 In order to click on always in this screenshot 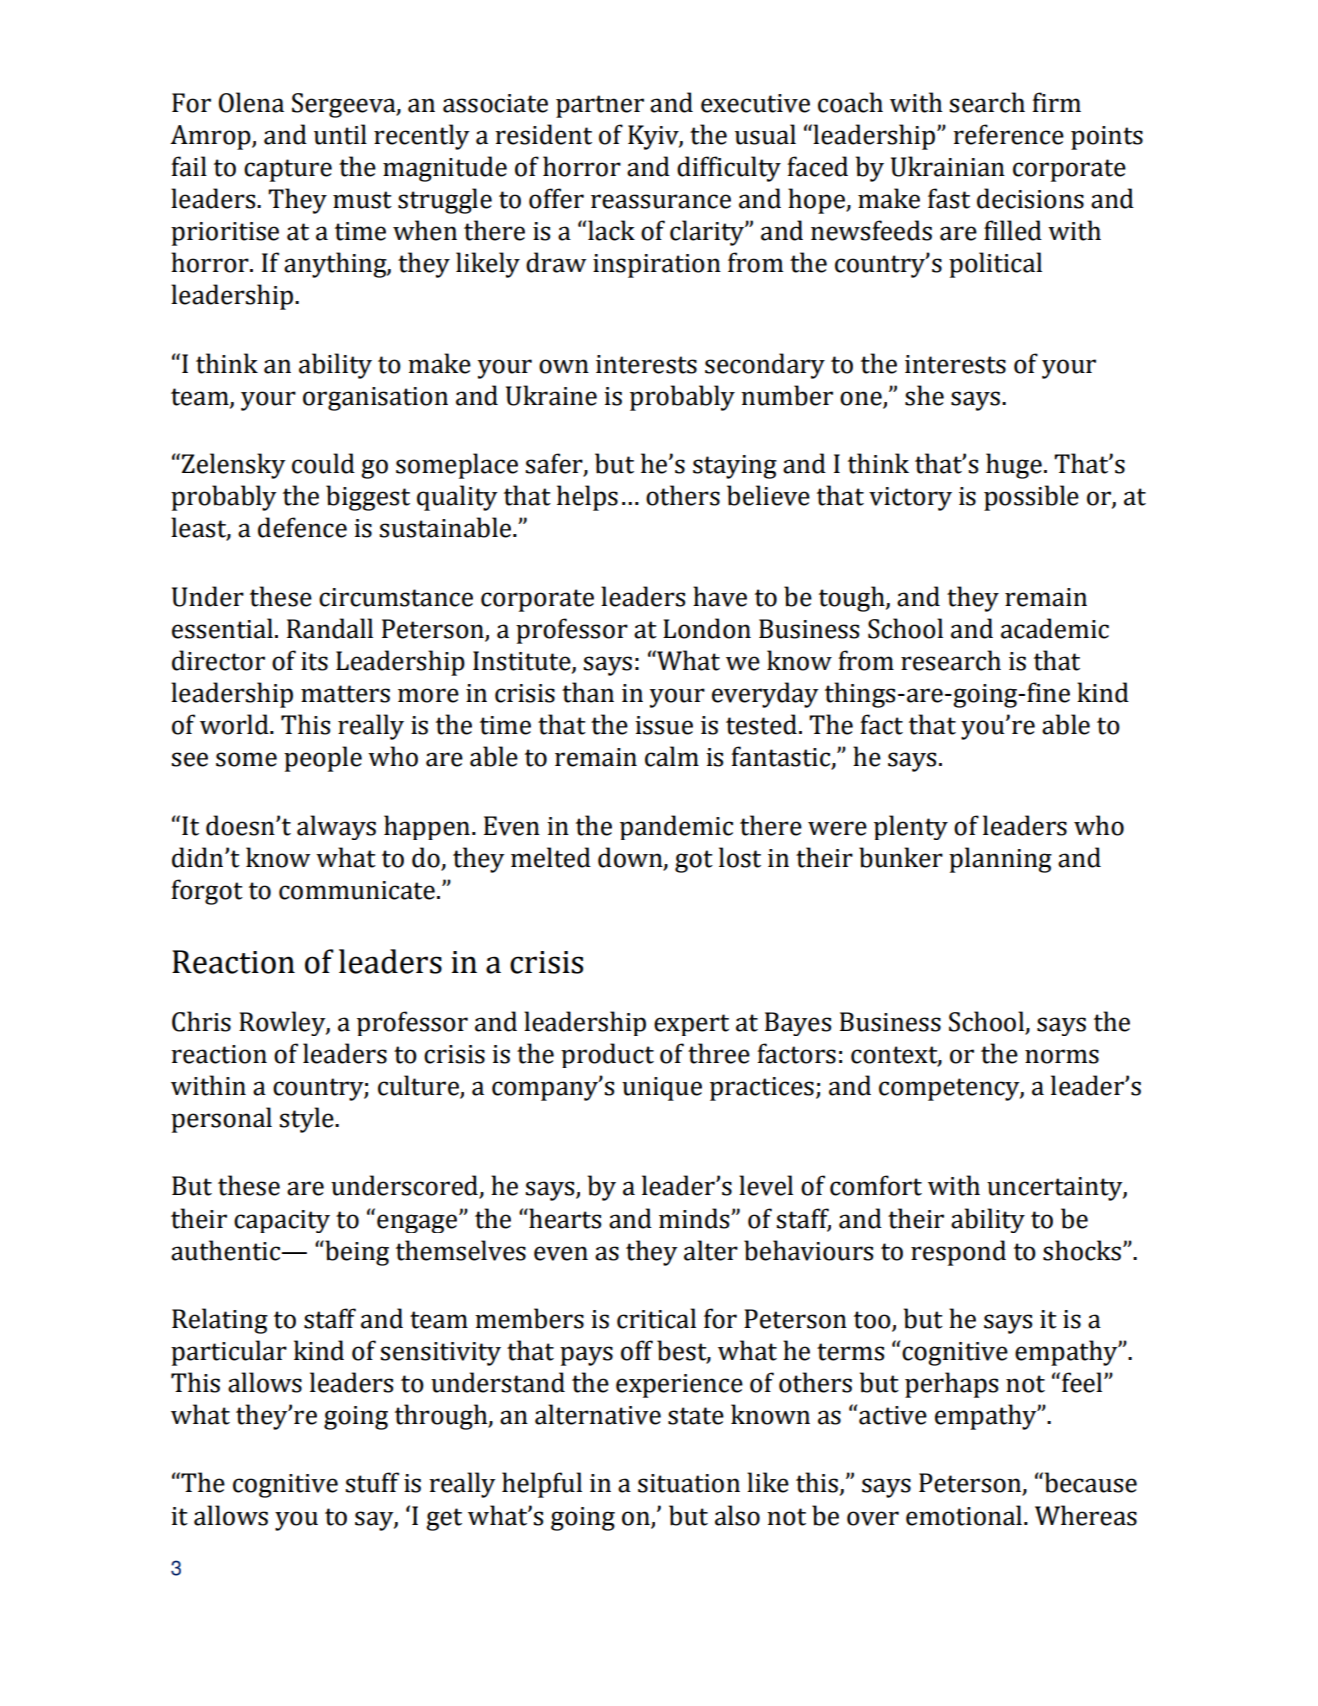, I will do `click(336, 827)`.
